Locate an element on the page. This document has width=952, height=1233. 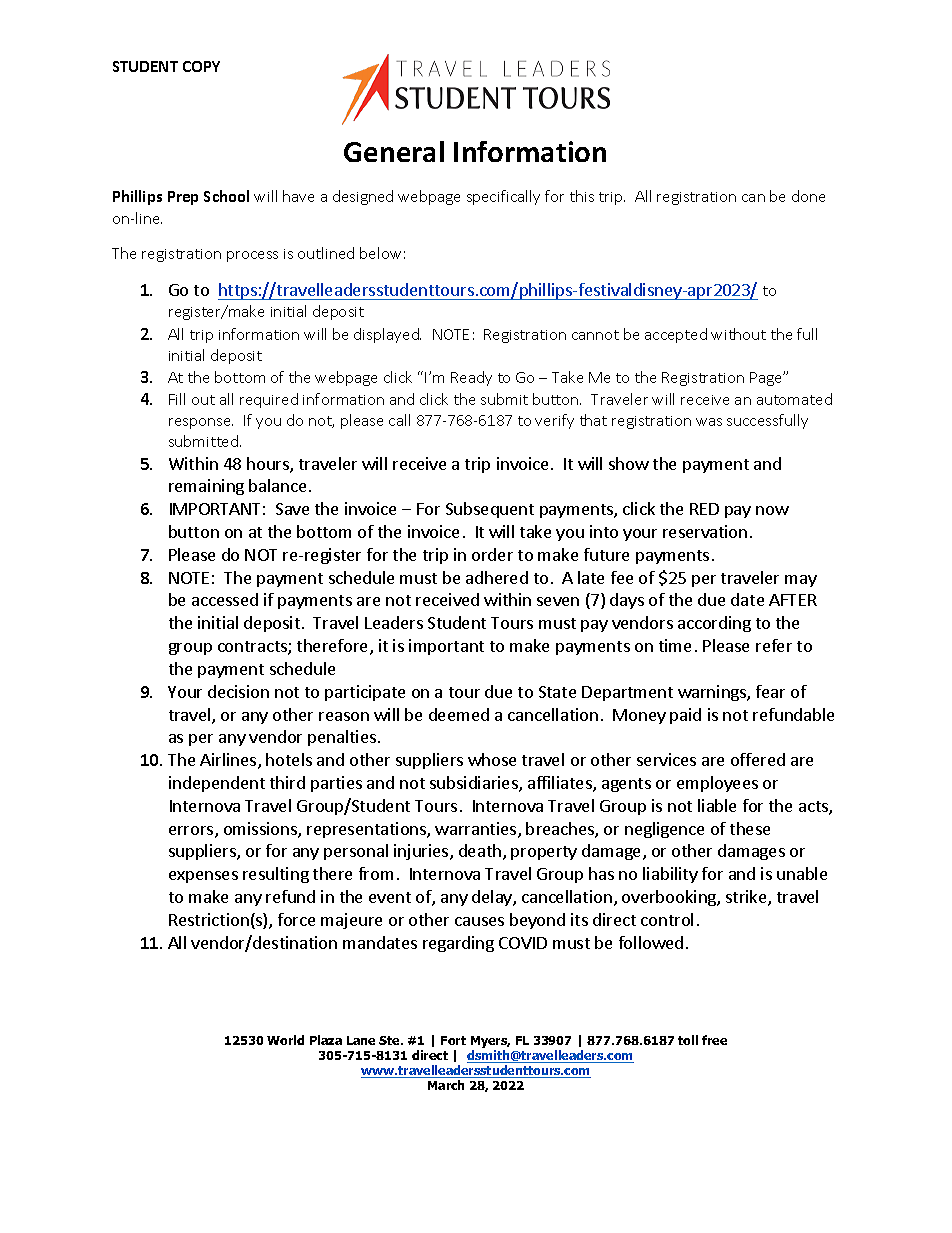
Ready is located at coordinates (471, 378).
